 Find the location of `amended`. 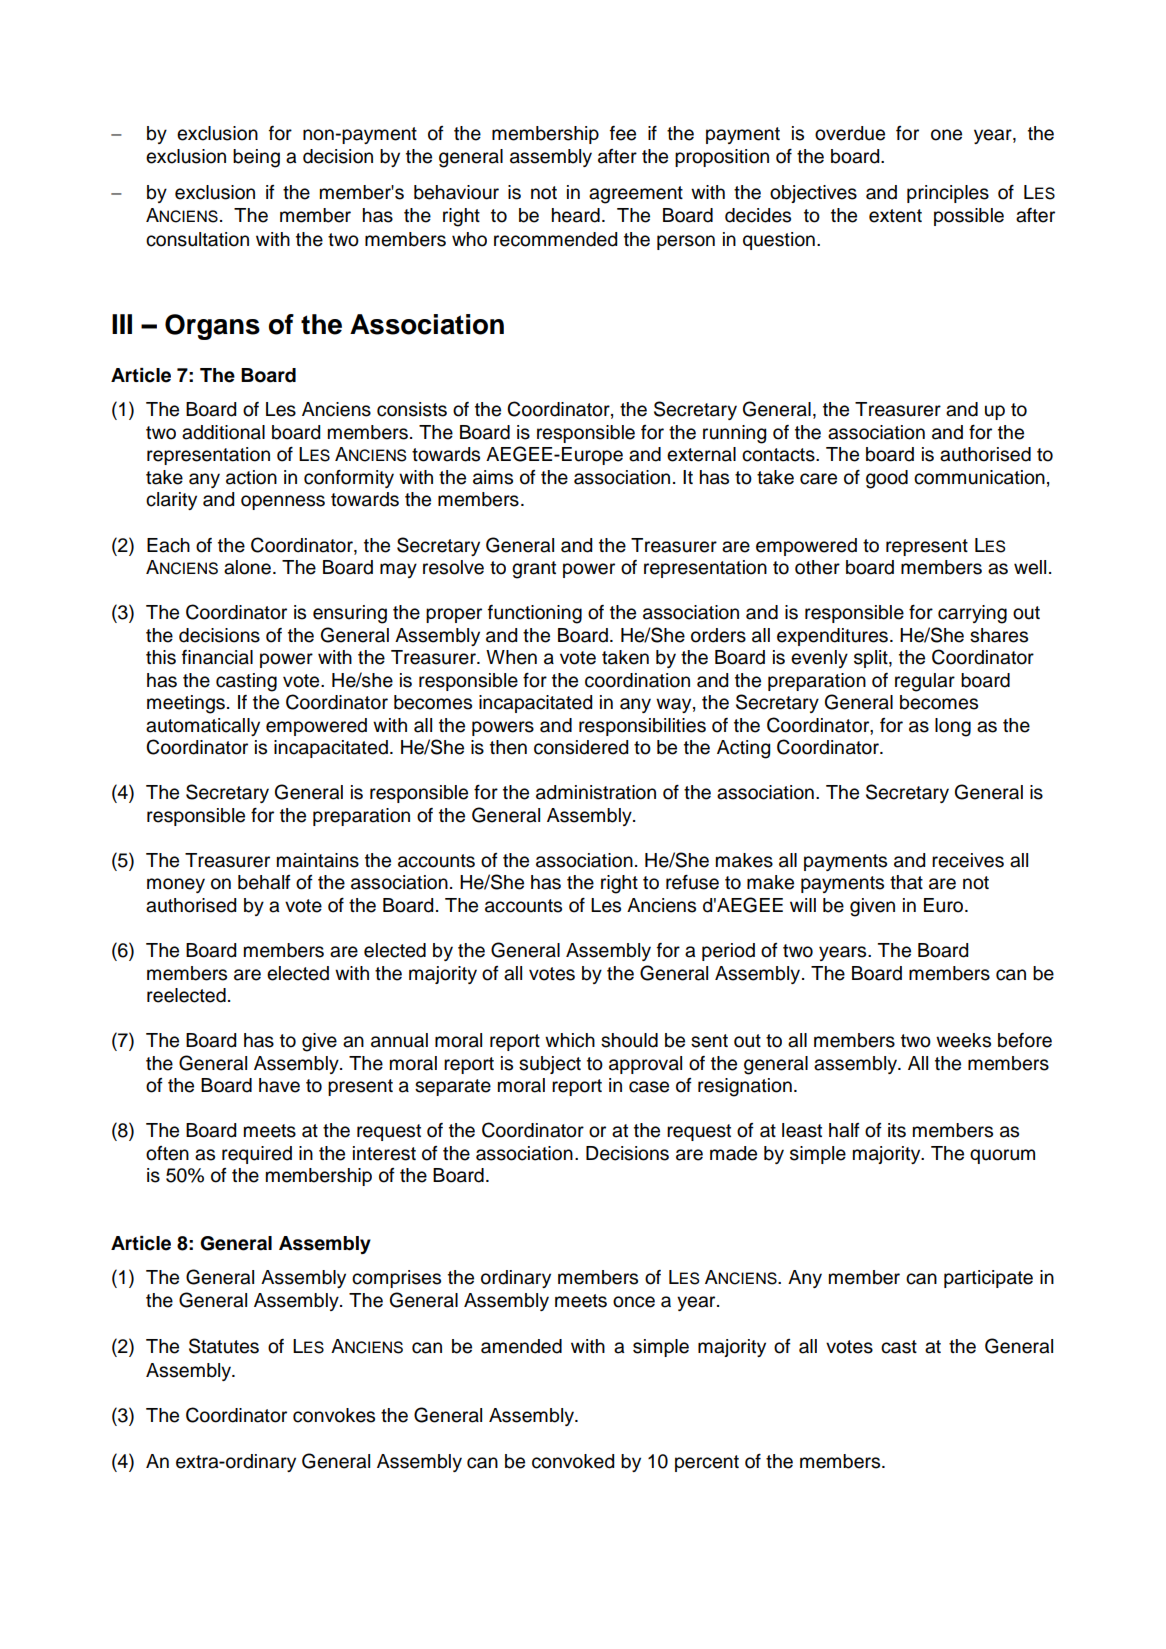

amended is located at coordinates (521, 1346).
